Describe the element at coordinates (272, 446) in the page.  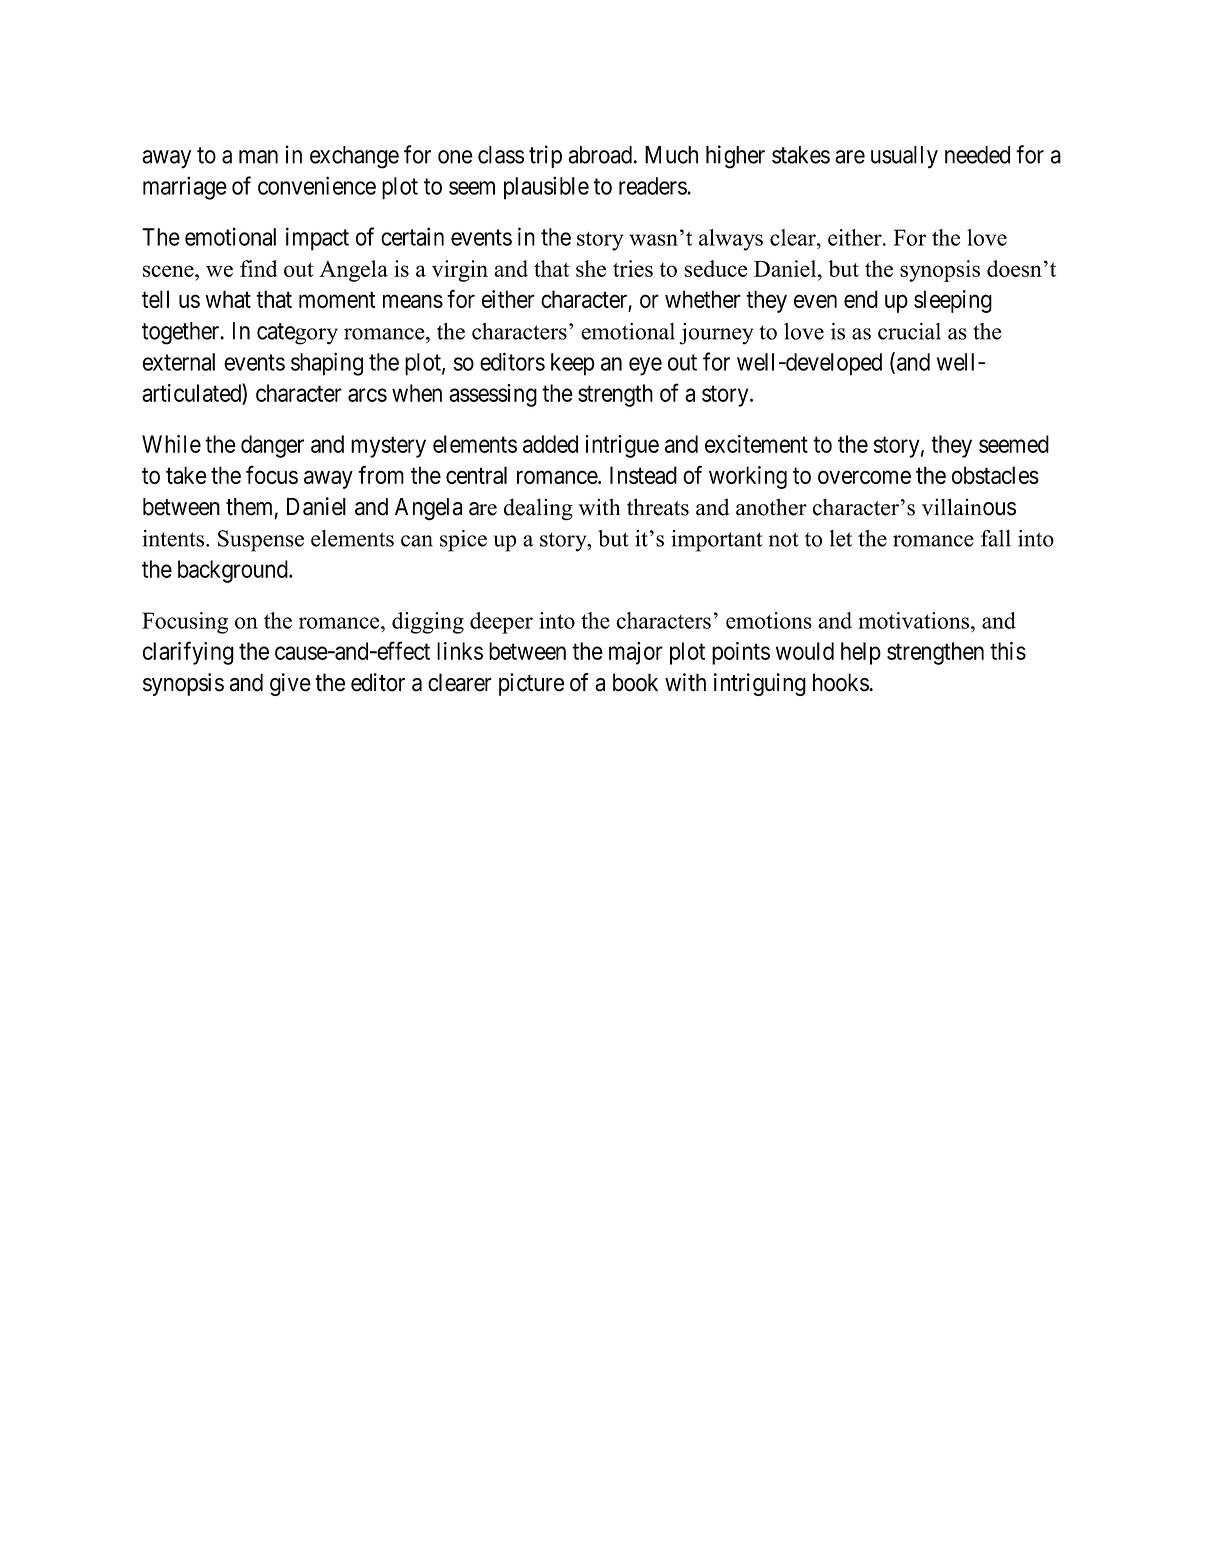
I see `danger` at that location.
